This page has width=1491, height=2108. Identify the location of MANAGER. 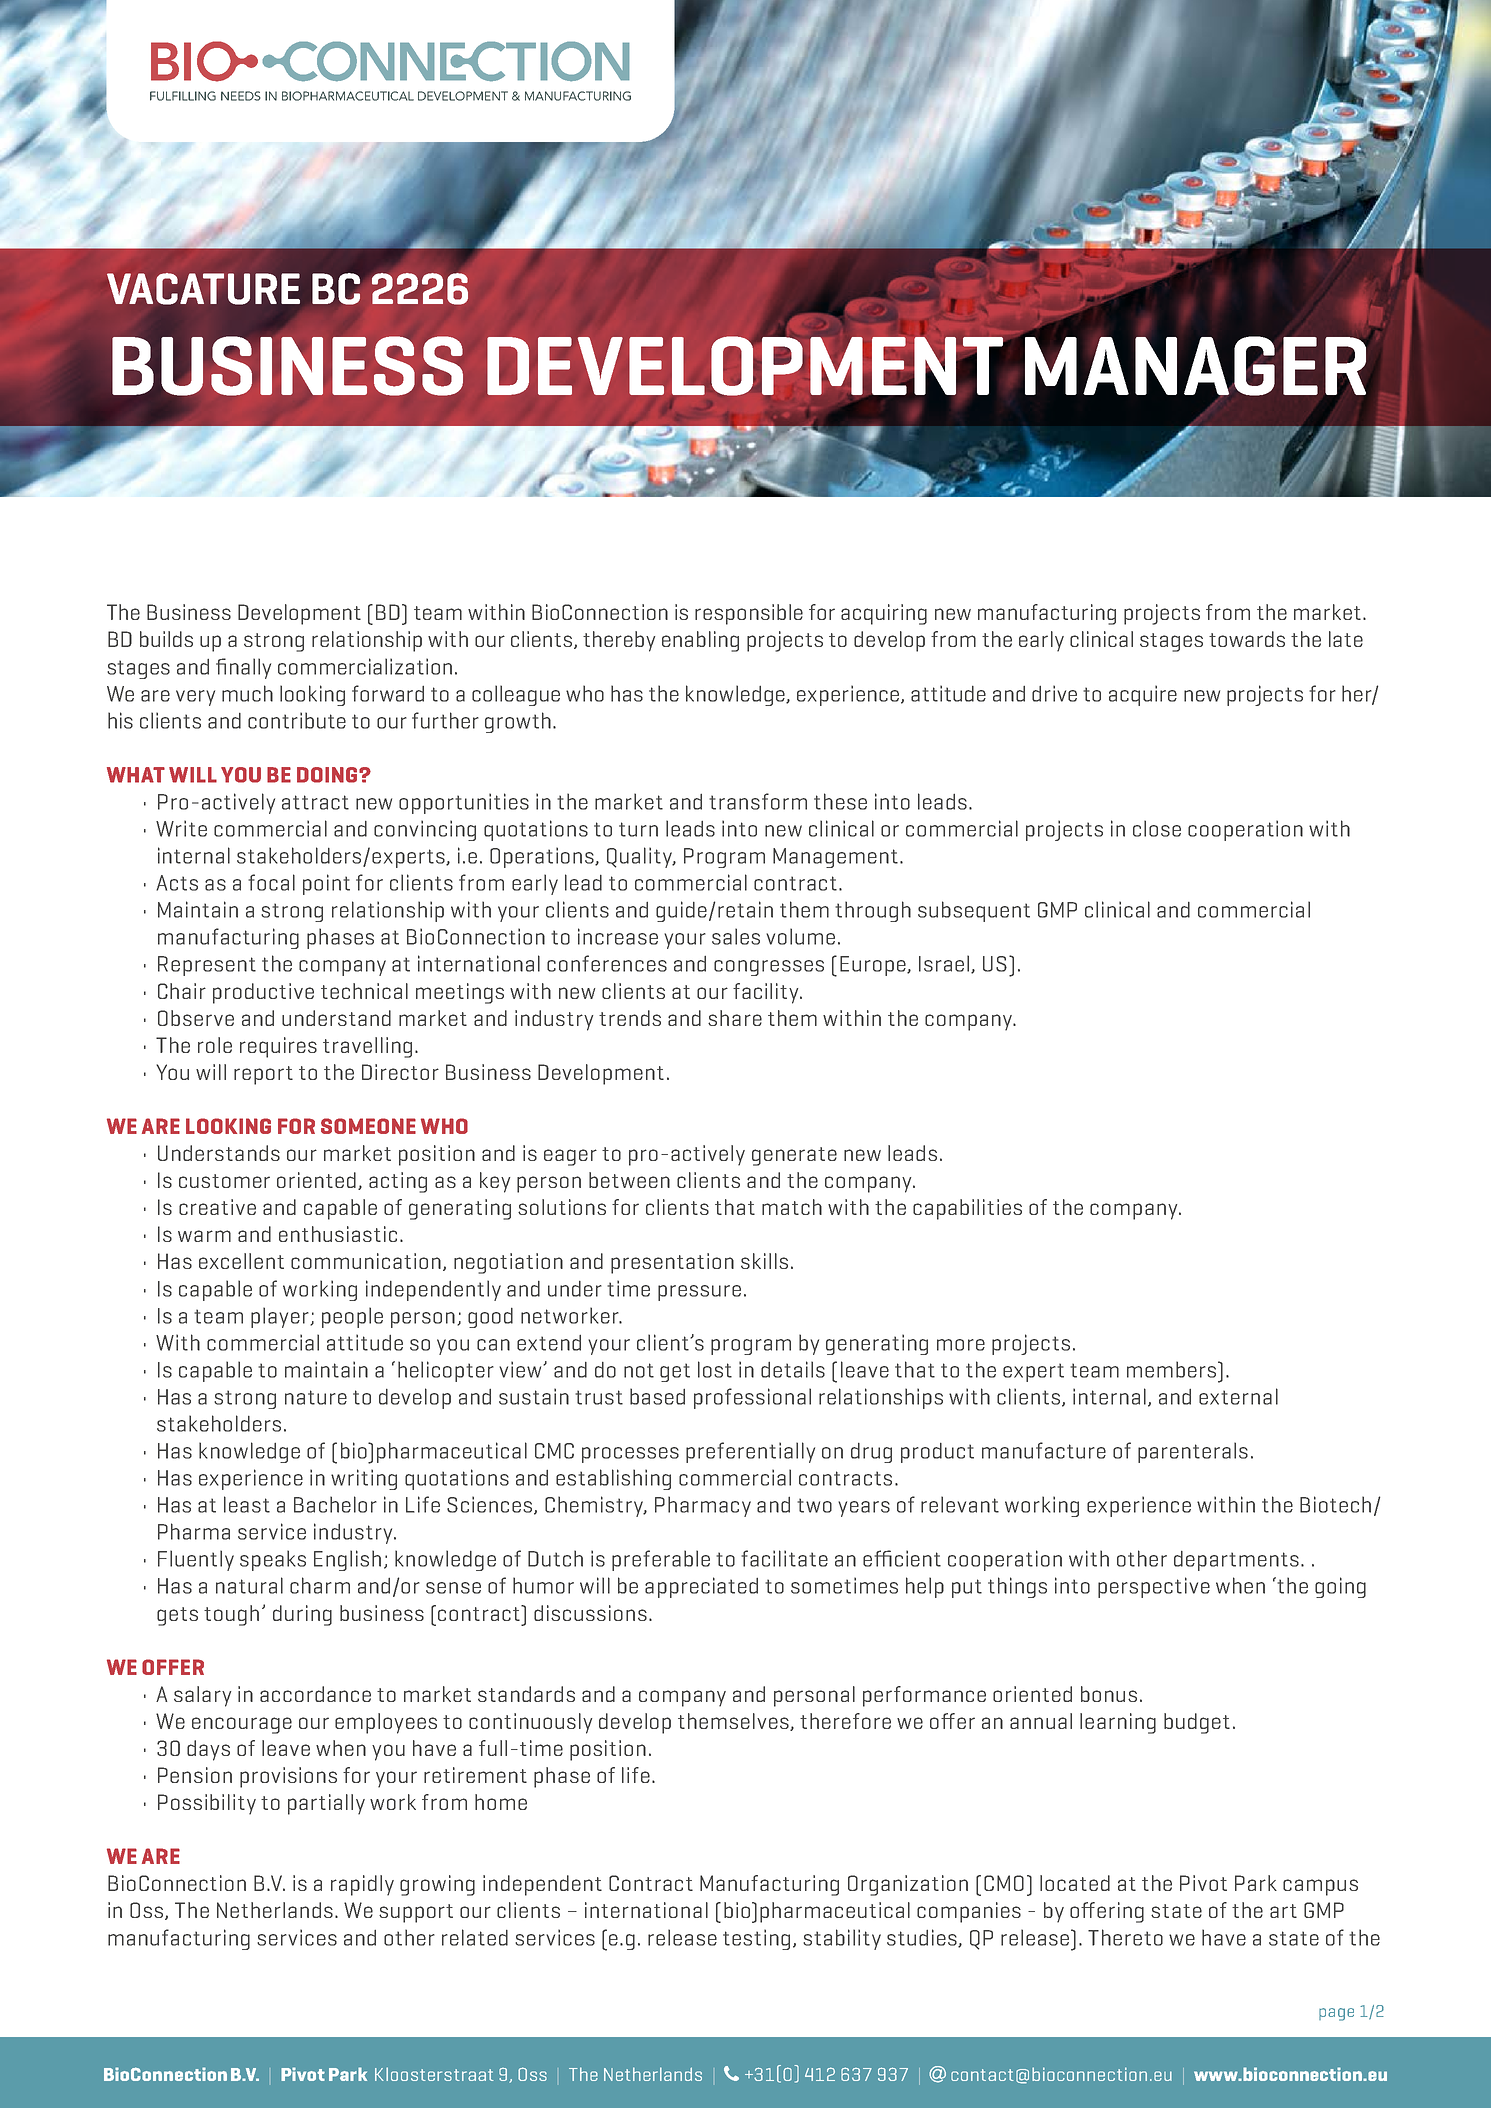
(1195, 367).
